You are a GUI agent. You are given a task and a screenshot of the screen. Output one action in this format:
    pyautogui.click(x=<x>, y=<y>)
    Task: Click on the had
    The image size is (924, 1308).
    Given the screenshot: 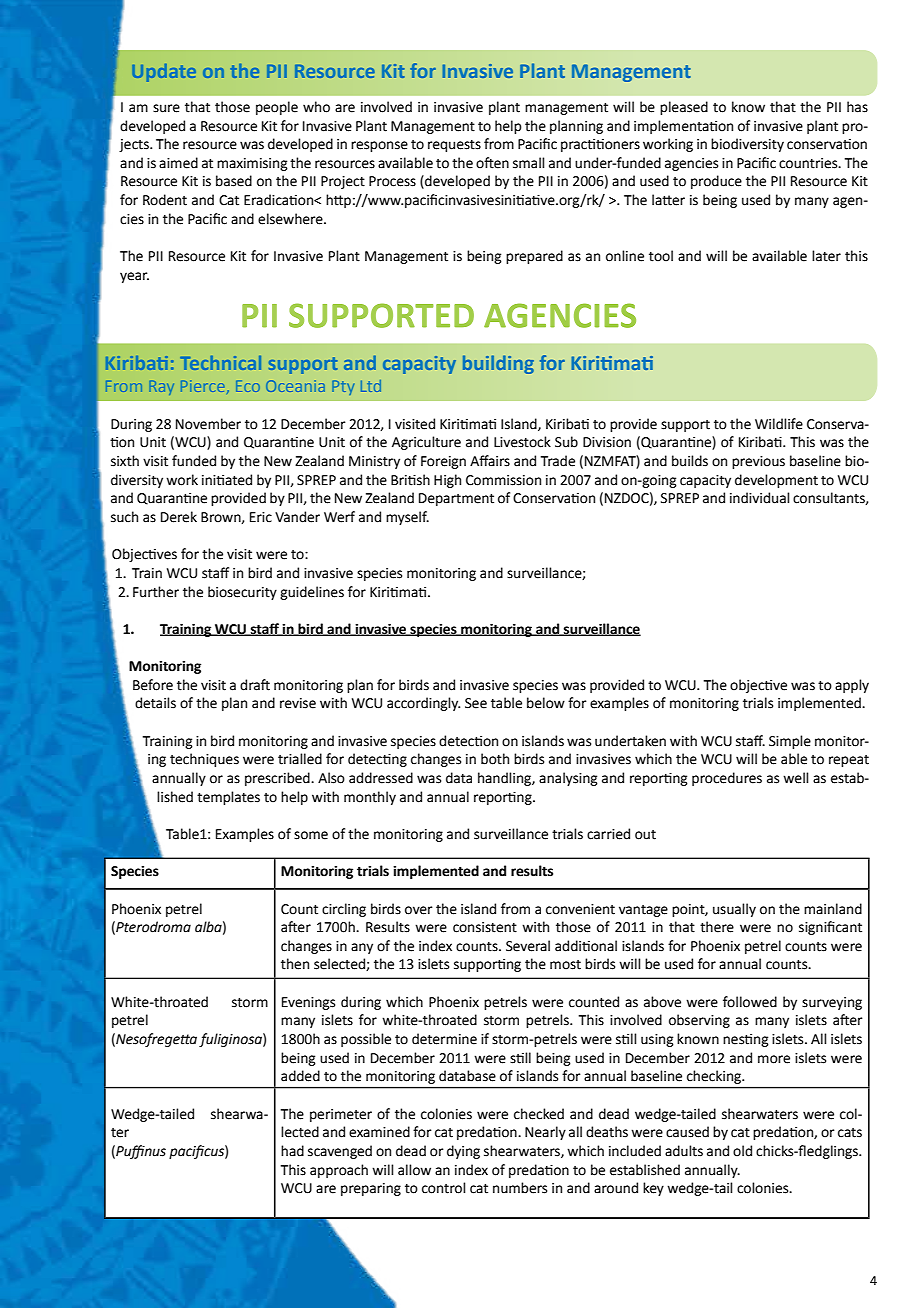 What is the action you would take?
    pyautogui.click(x=292, y=1151)
